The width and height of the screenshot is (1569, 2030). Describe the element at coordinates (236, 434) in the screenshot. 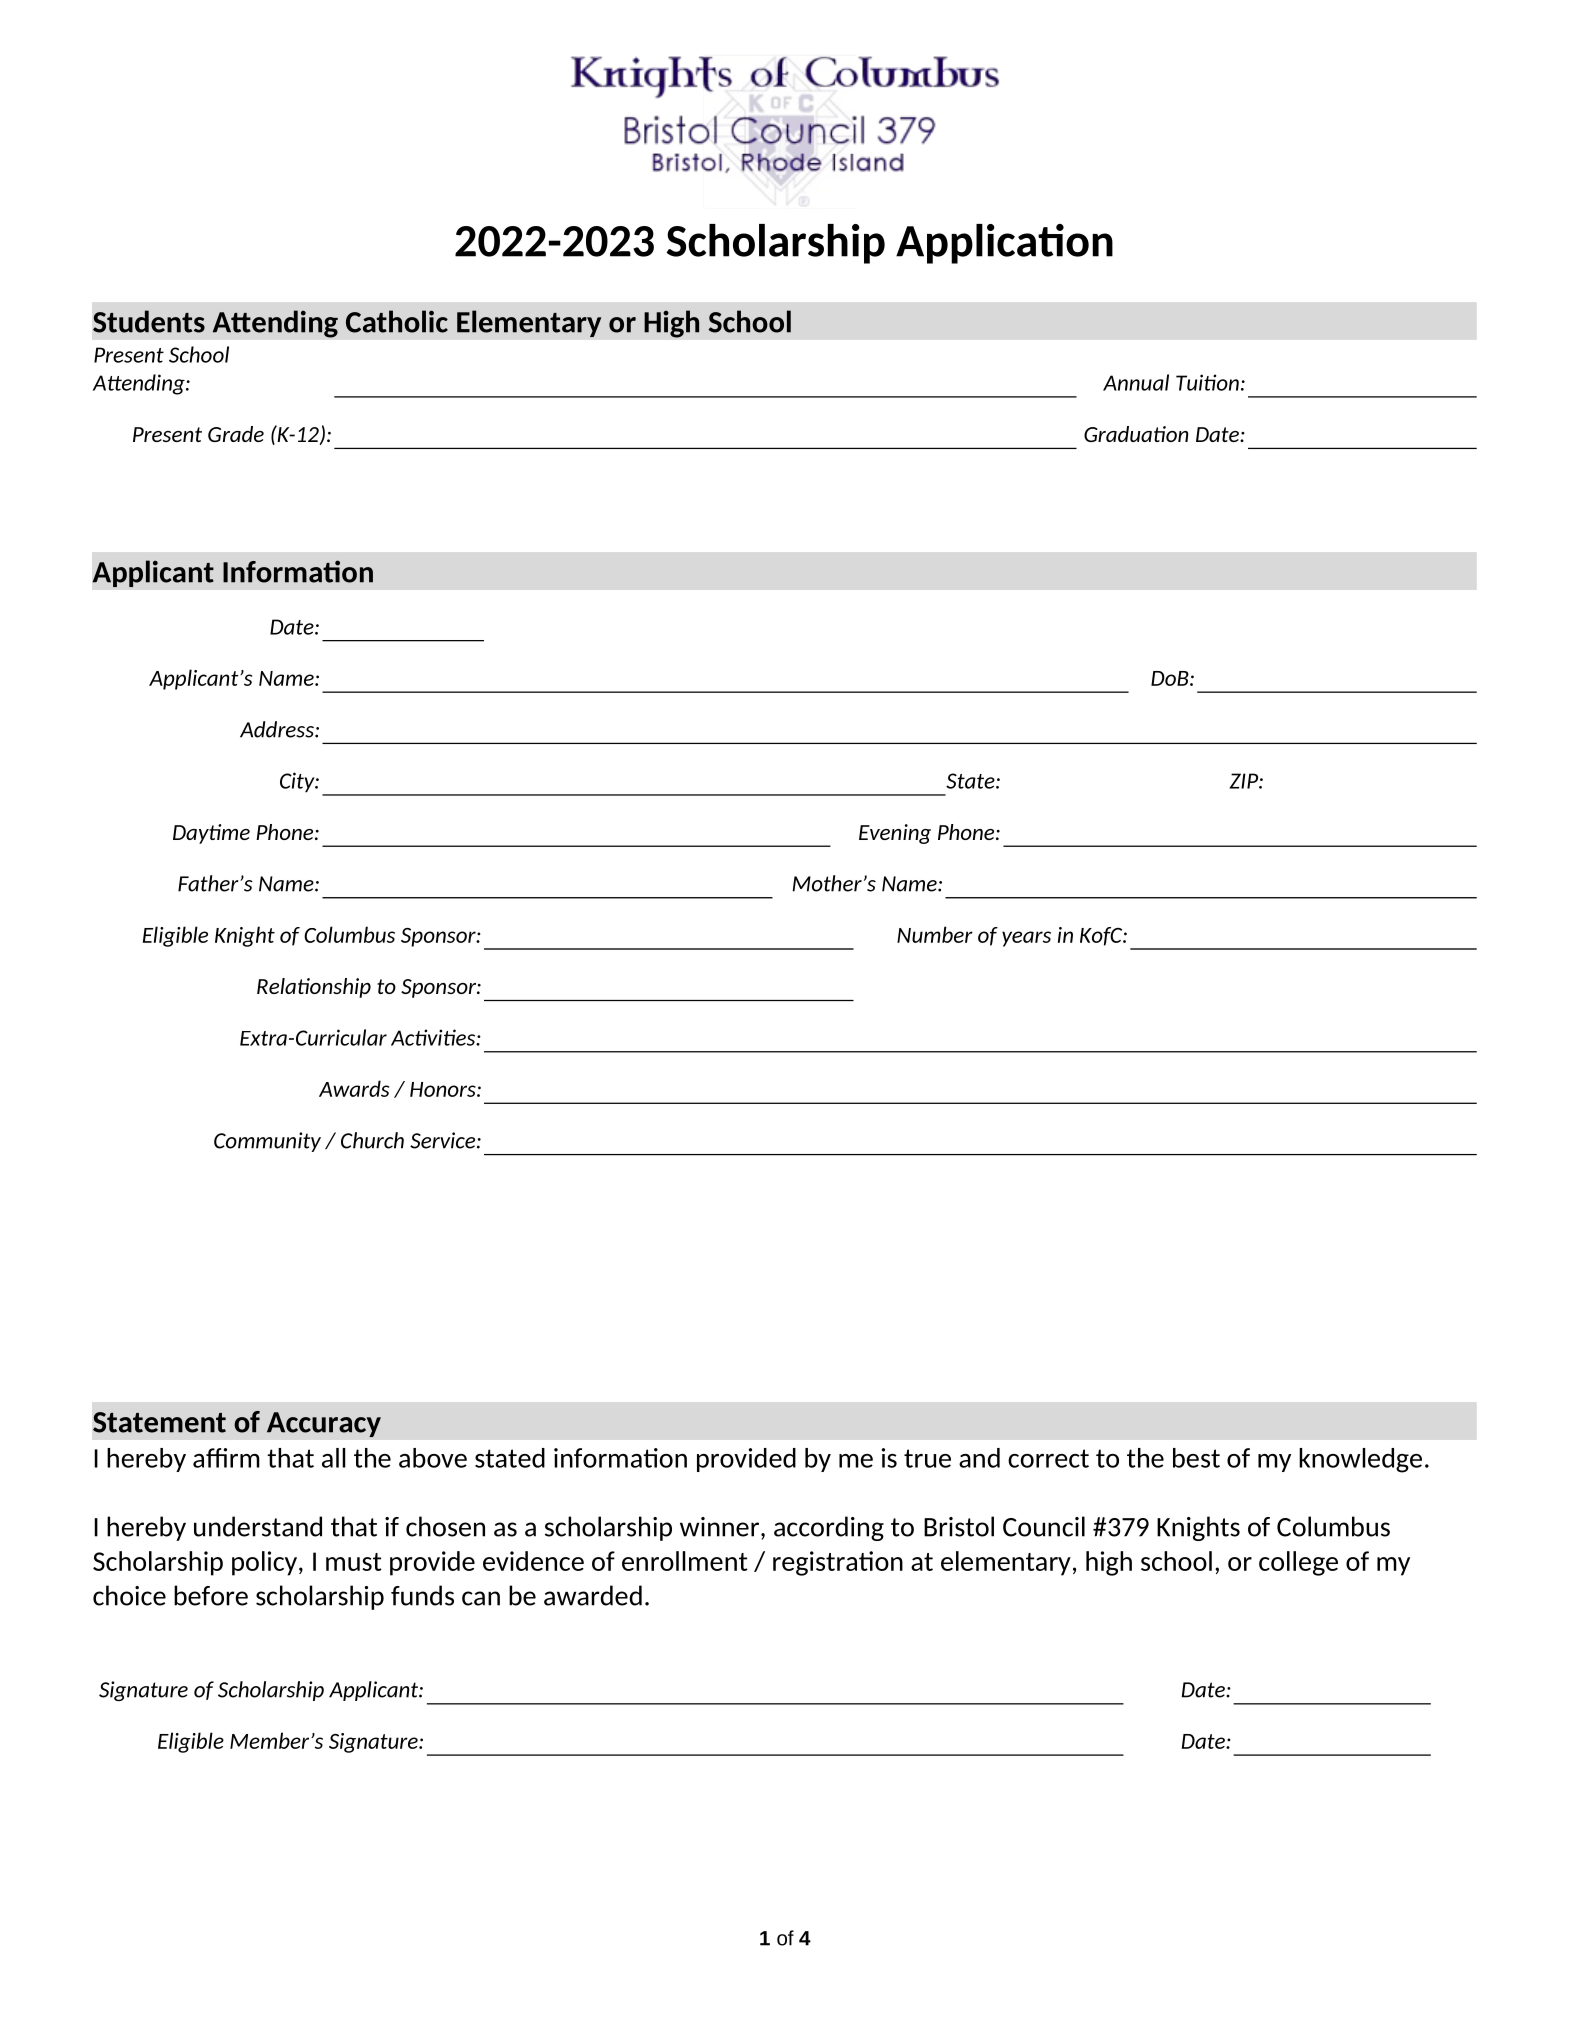

I see `Grade` at that location.
